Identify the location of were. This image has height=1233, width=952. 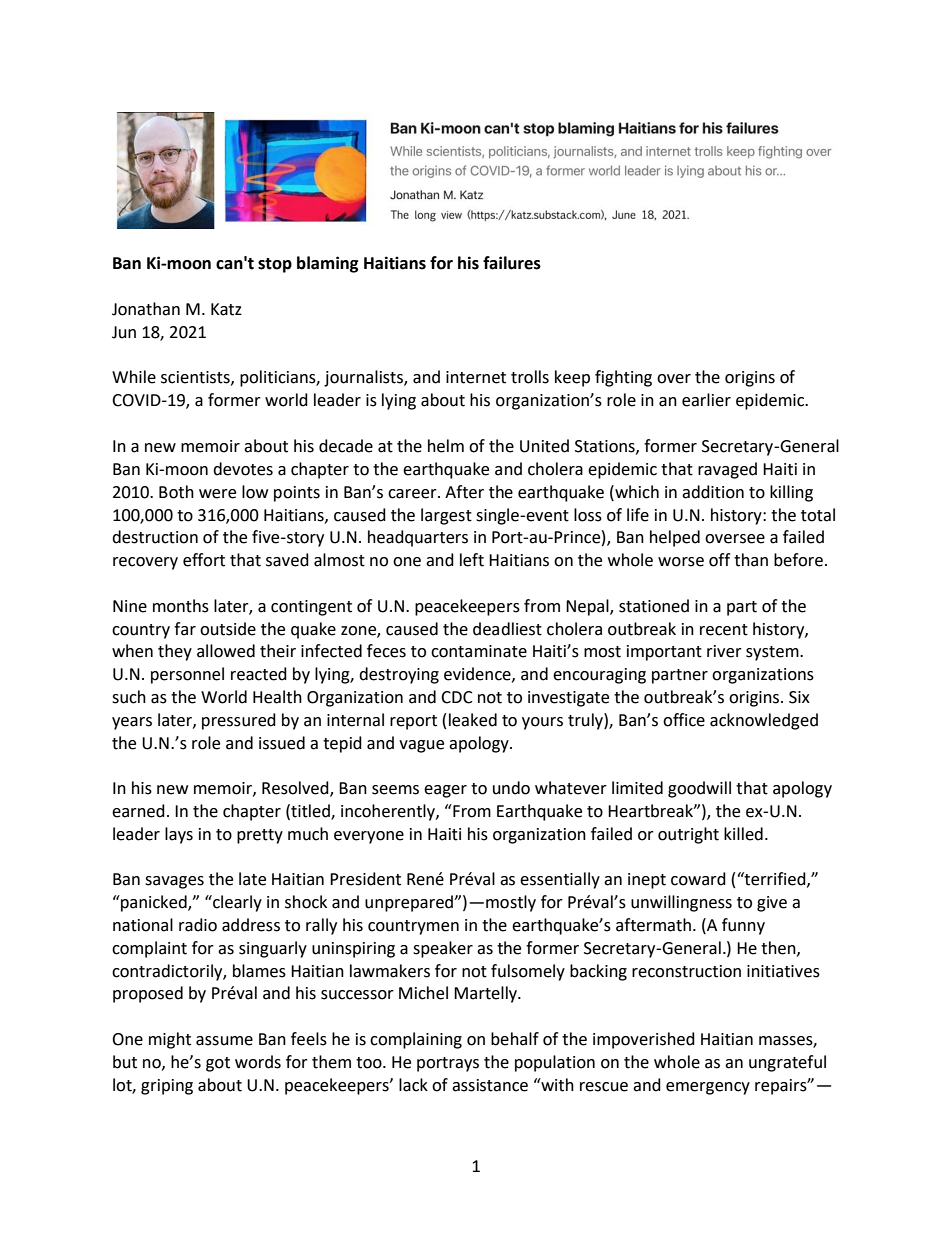
(217, 494).
